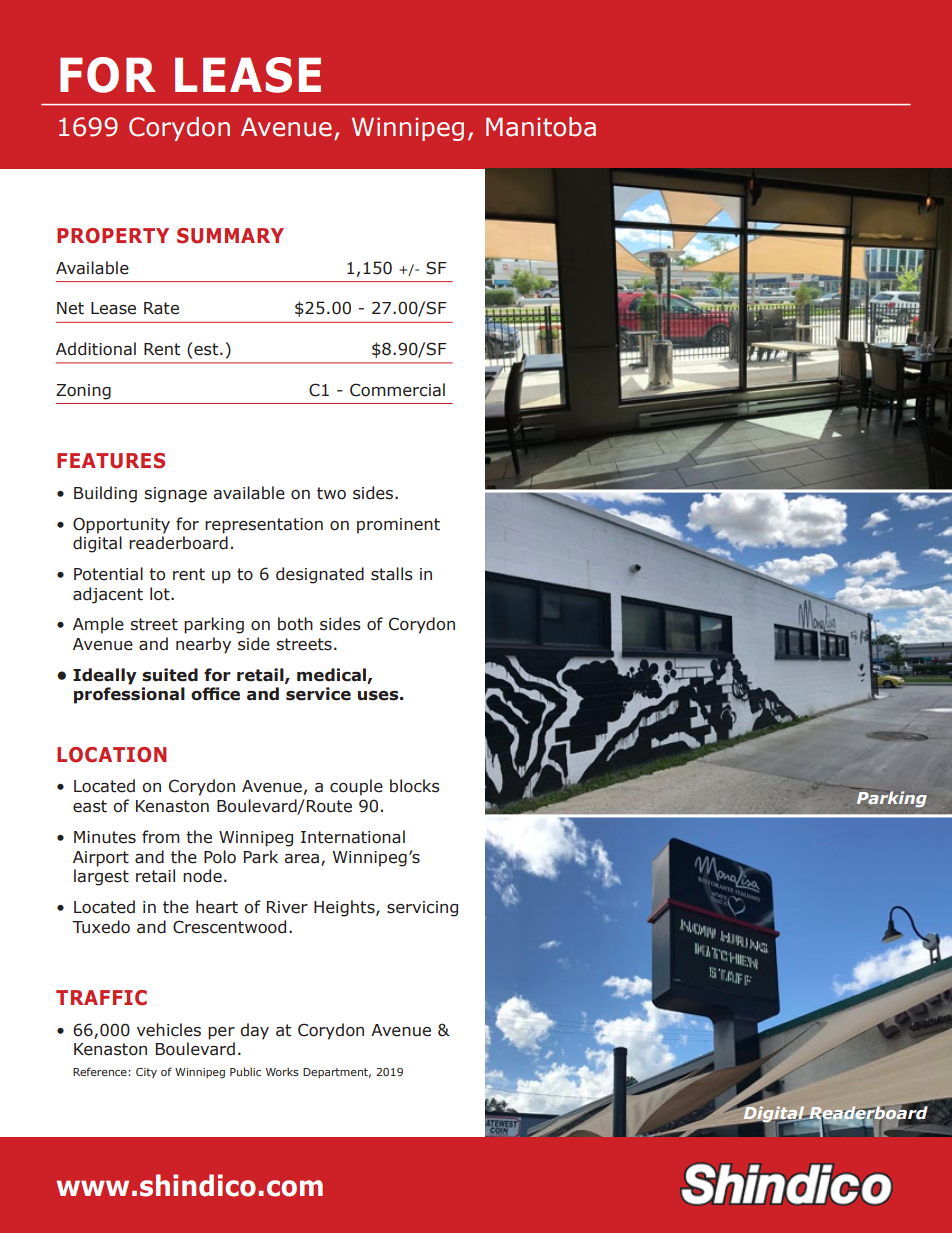 This screenshot has height=1233, width=952. What do you see at coordinates (541, 127) in the screenshot?
I see `Manitoba` at bounding box center [541, 127].
